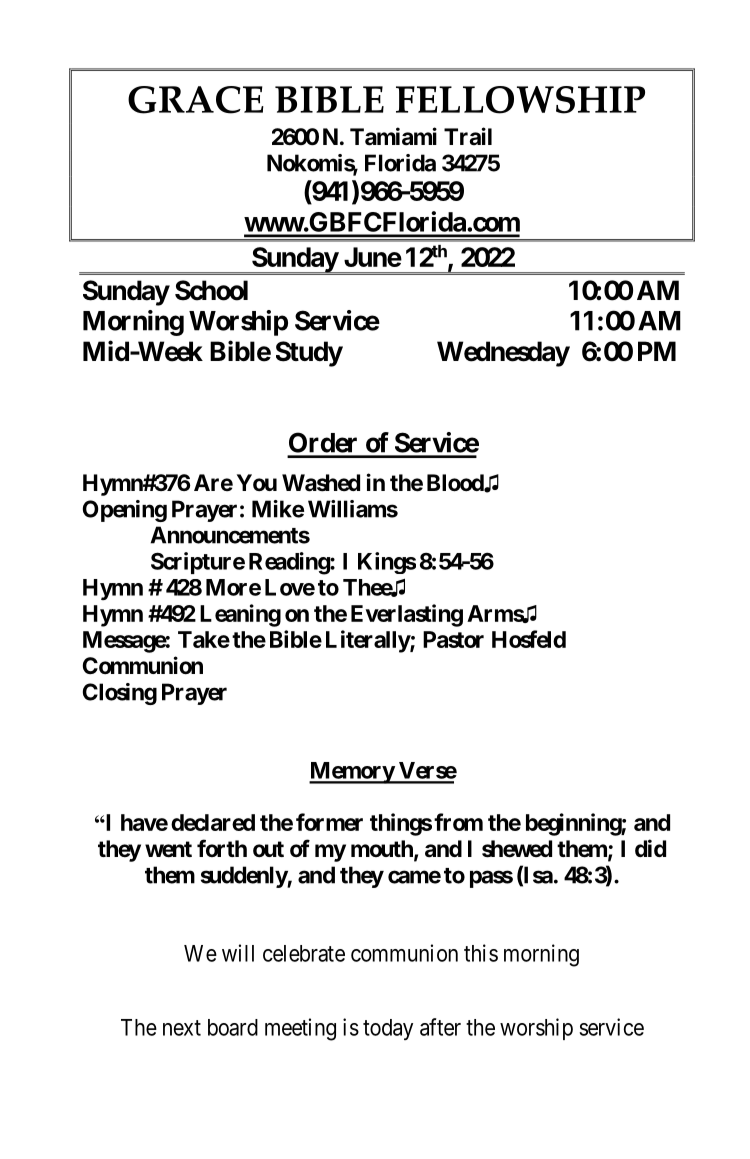  Describe the element at coordinates (520, 100) in the screenshot. I see `FELLOWSHIP` at that location.
